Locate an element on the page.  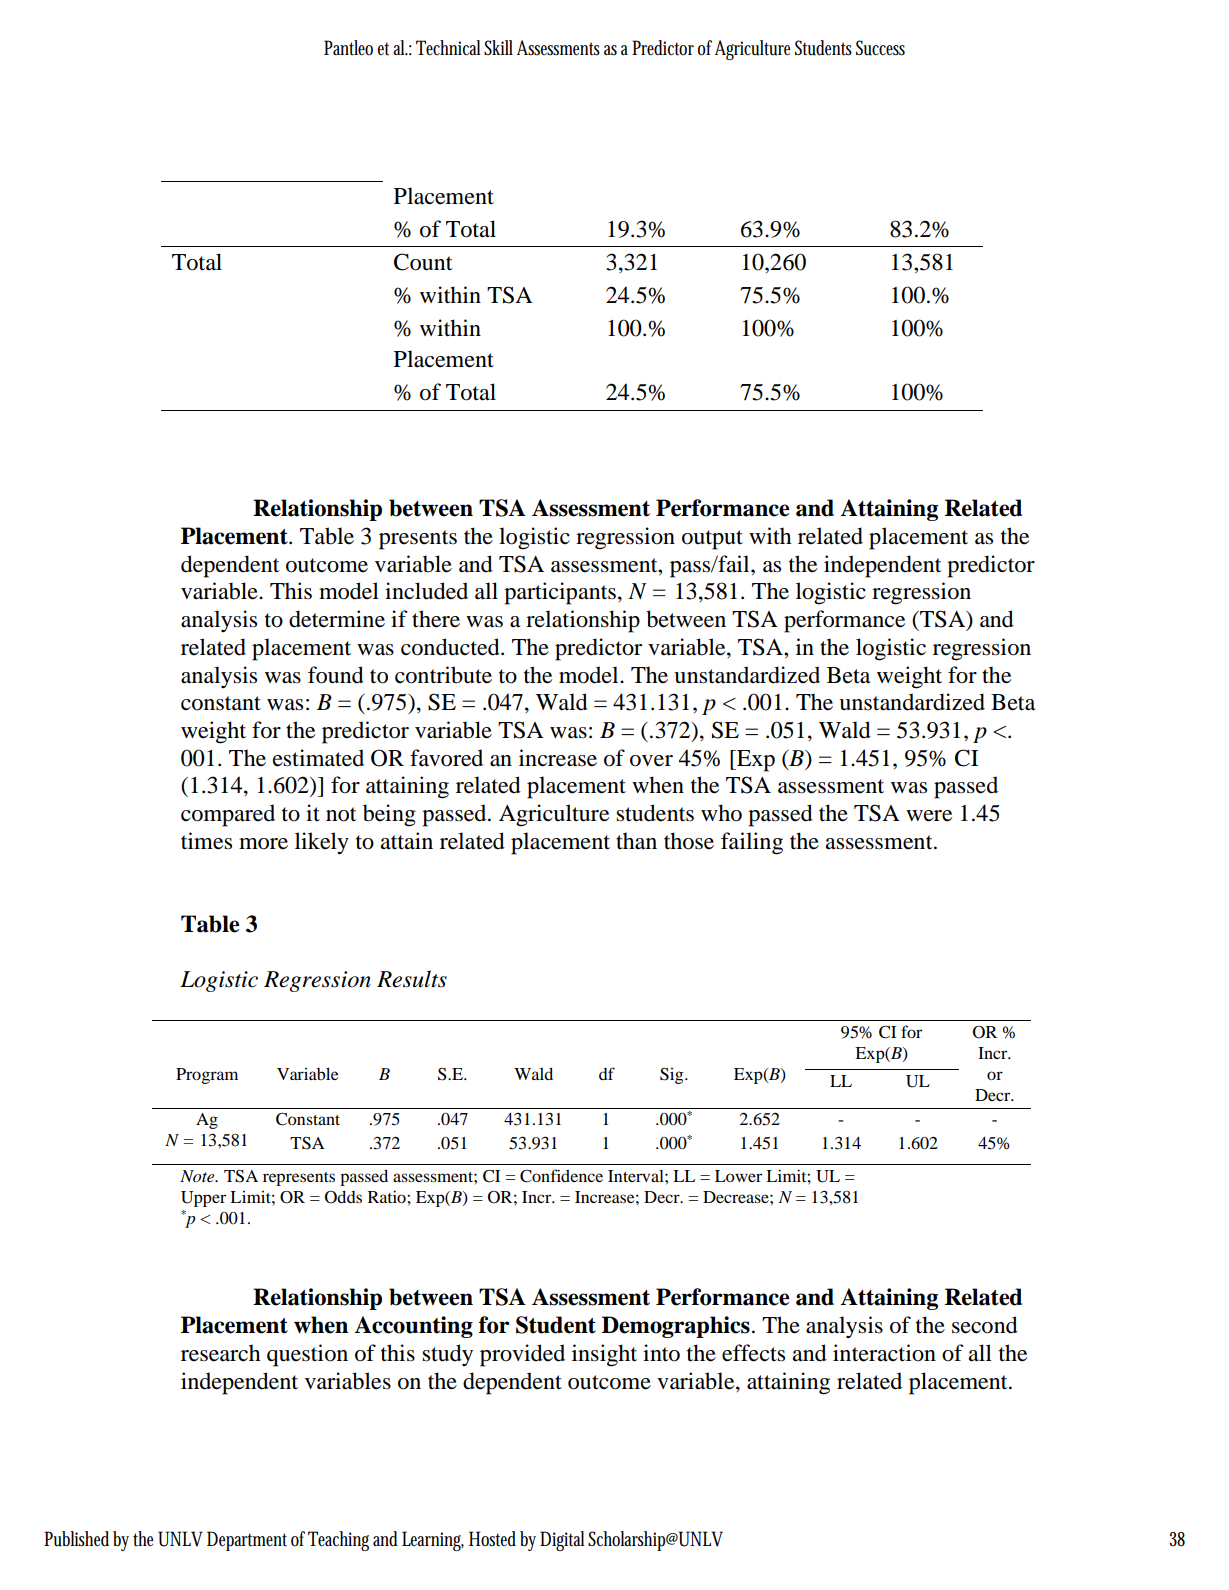
output is located at coordinates (712, 540).
